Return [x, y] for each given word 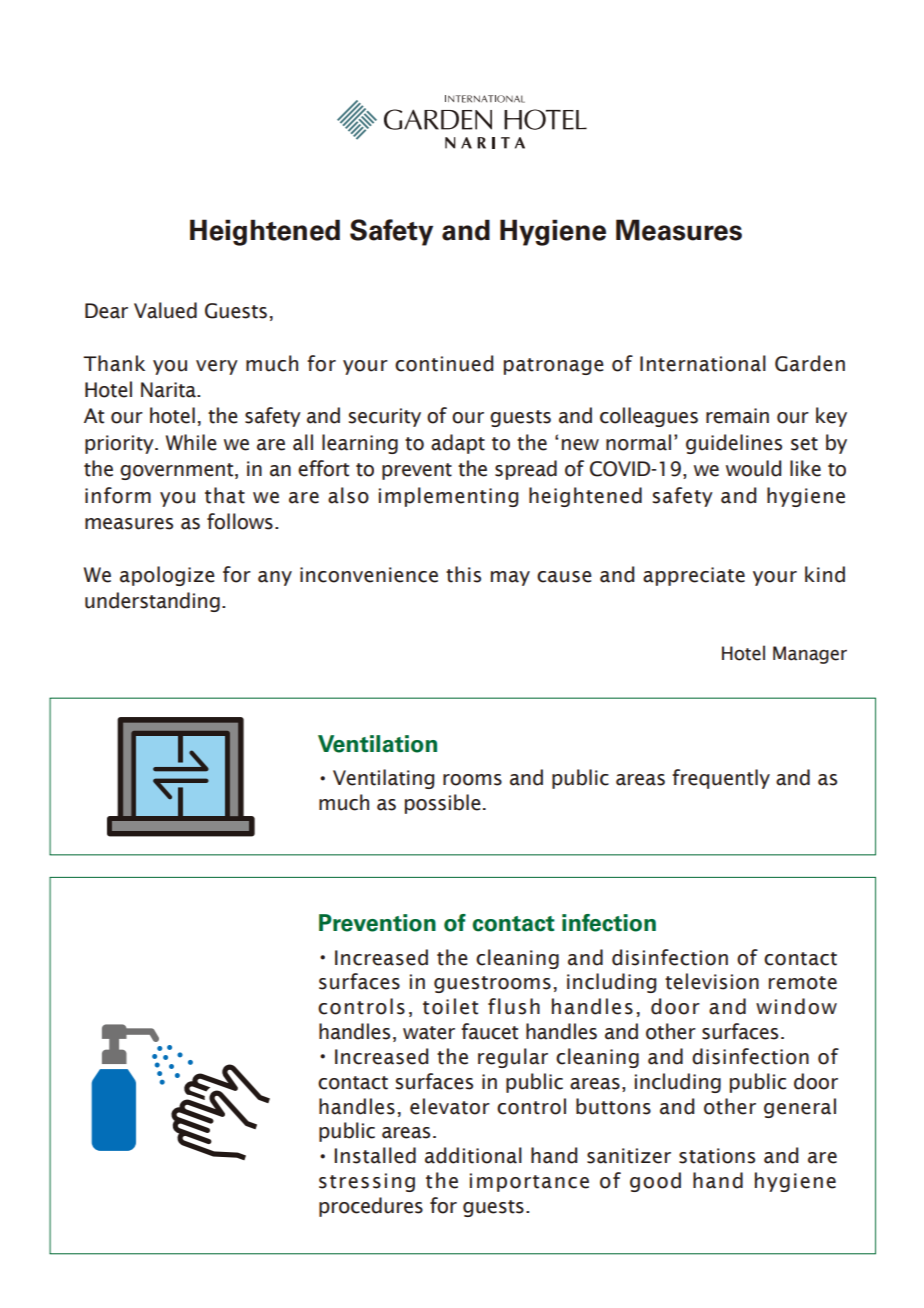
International [703, 363]
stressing [367, 1182]
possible [443, 804]
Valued [165, 310]
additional [473, 1155]
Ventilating [383, 779]
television [712, 981]
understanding [152, 602]
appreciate [694, 576]
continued [444, 363]
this [463, 574]
